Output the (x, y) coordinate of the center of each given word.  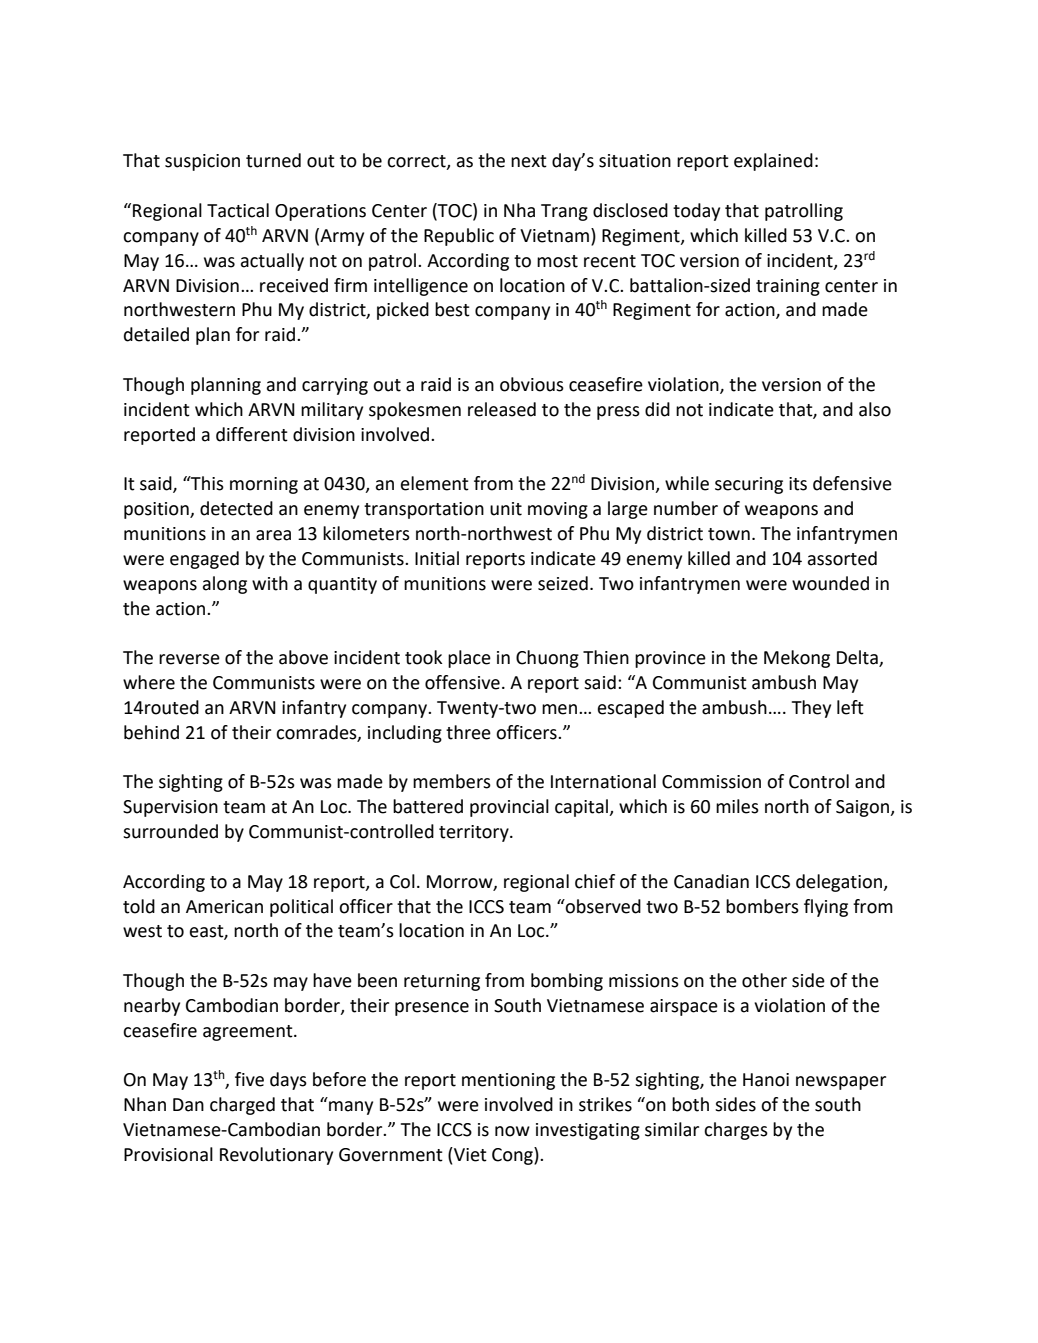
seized (563, 583)
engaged (204, 560)
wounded (830, 583)
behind (151, 732)
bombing (567, 982)
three (468, 732)
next (529, 161)
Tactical (238, 210)
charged (242, 1106)
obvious (532, 384)
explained (773, 162)
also (875, 409)
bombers (762, 906)
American (224, 907)
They (811, 709)
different (252, 434)
